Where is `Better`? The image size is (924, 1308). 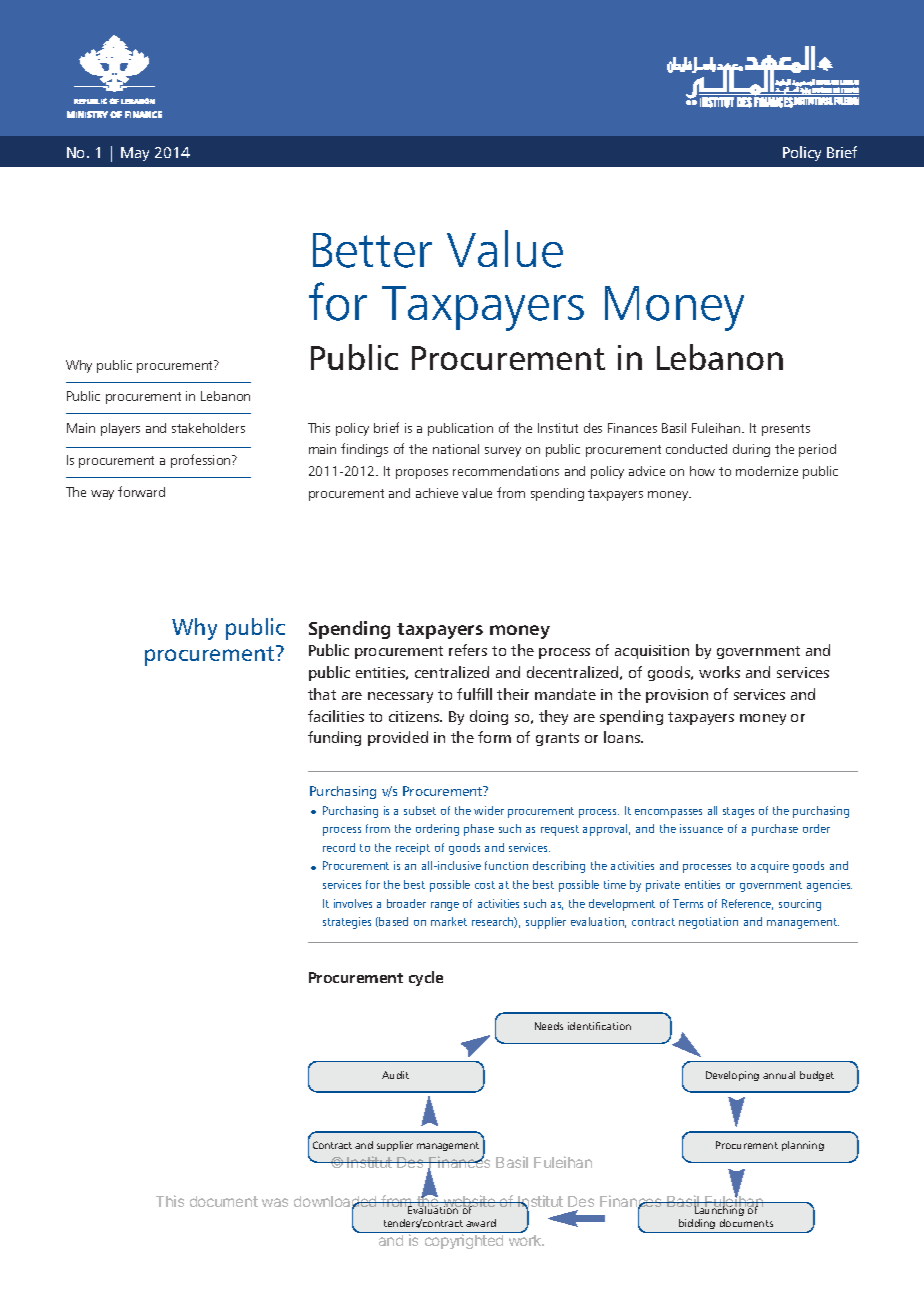 Better is located at coordinates (372, 250).
